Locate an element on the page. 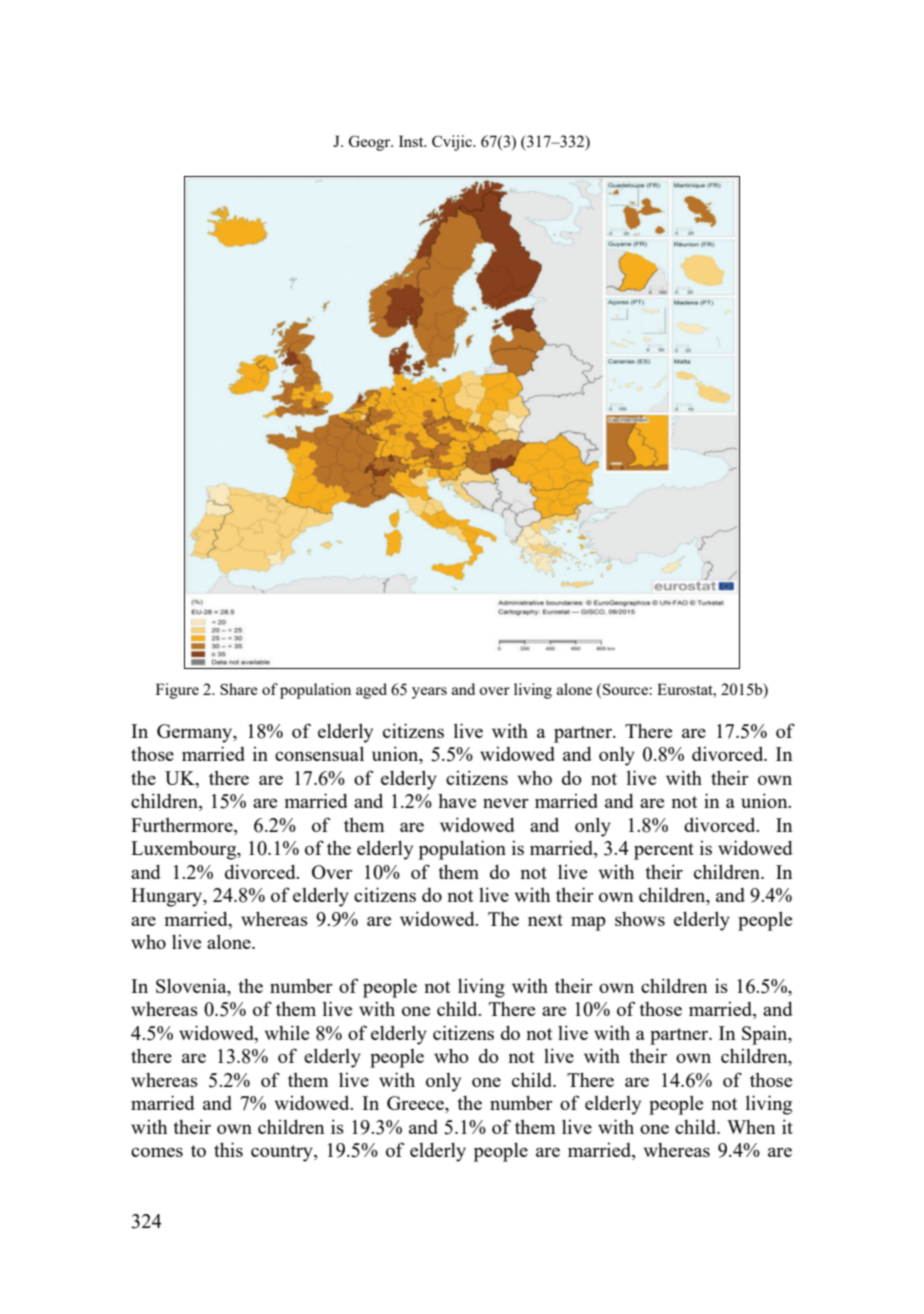 The image size is (924, 1314). When is located at coordinates (751, 1127).
